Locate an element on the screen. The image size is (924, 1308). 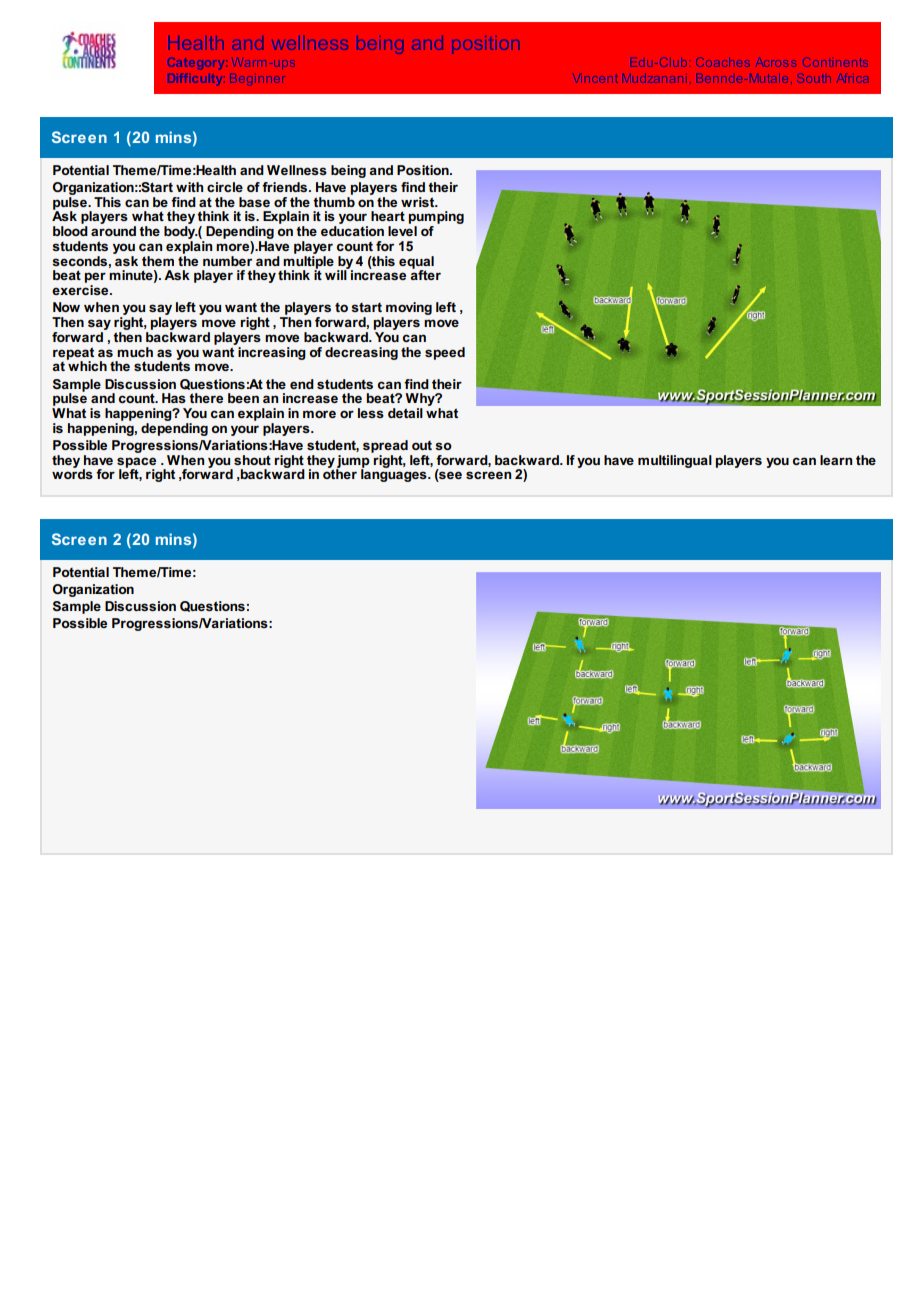
Category is located at coordinates (196, 63).
